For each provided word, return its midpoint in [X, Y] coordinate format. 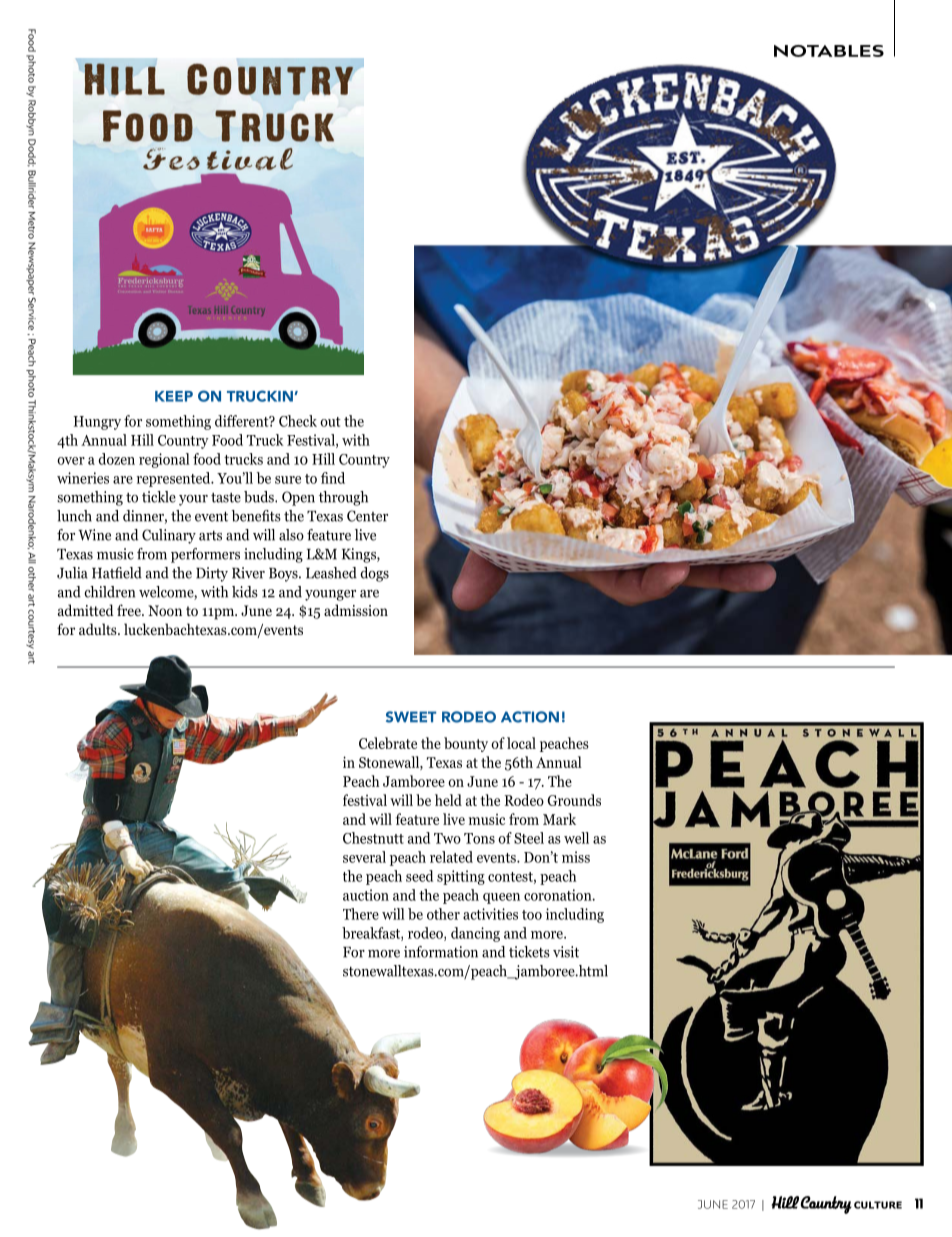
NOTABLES [829, 51]
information [441, 952]
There [361, 914]
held [448, 800]
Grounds [574, 800]
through [343, 498]
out [330, 422]
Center [367, 516]
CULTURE [878, 1205]
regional [164, 460]
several [364, 857]
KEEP [174, 396]
